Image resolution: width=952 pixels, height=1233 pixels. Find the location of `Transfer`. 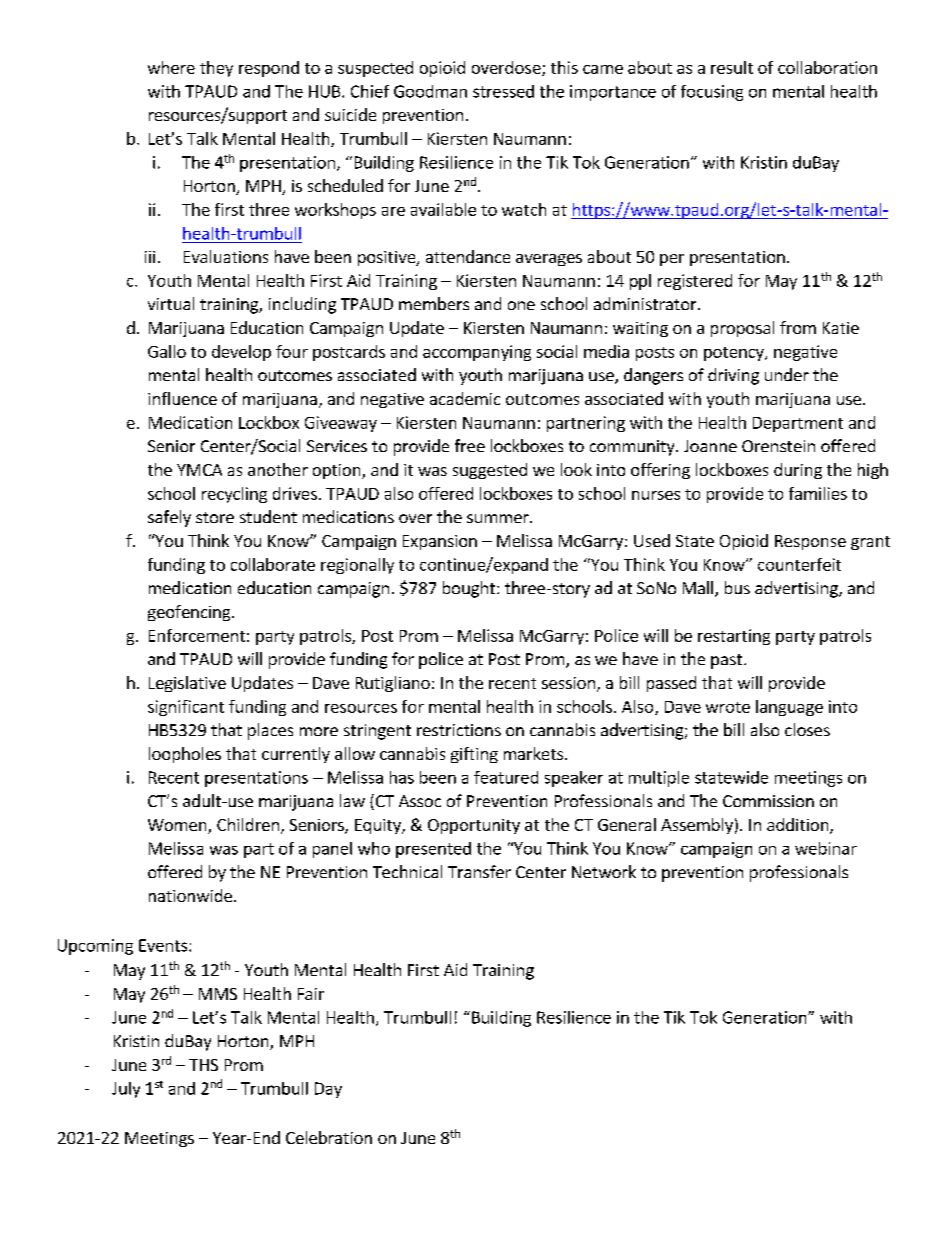

Transfer is located at coordinates (479, 871).
